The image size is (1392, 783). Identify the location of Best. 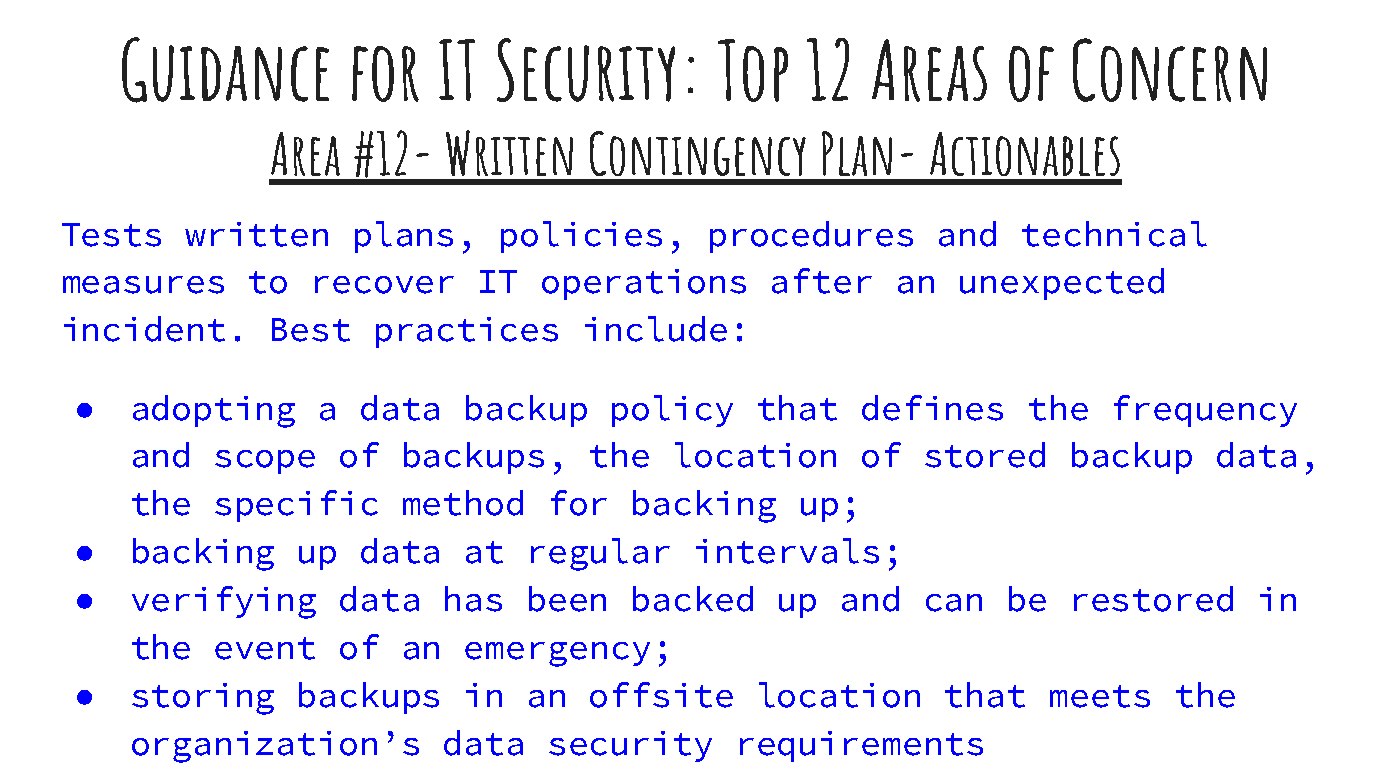
(311, 330).
